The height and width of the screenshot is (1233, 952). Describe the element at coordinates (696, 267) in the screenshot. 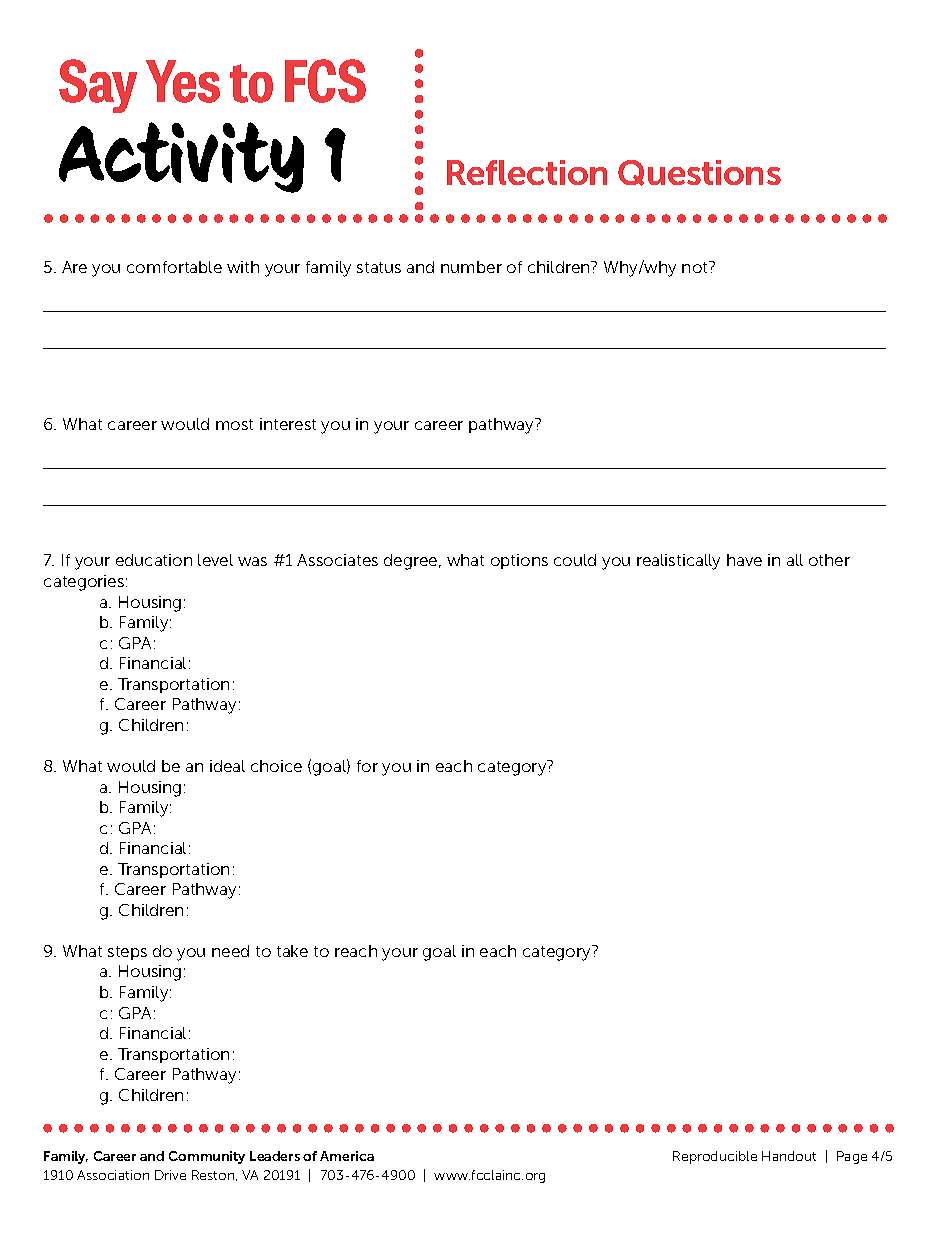

I see `not` at that location.
